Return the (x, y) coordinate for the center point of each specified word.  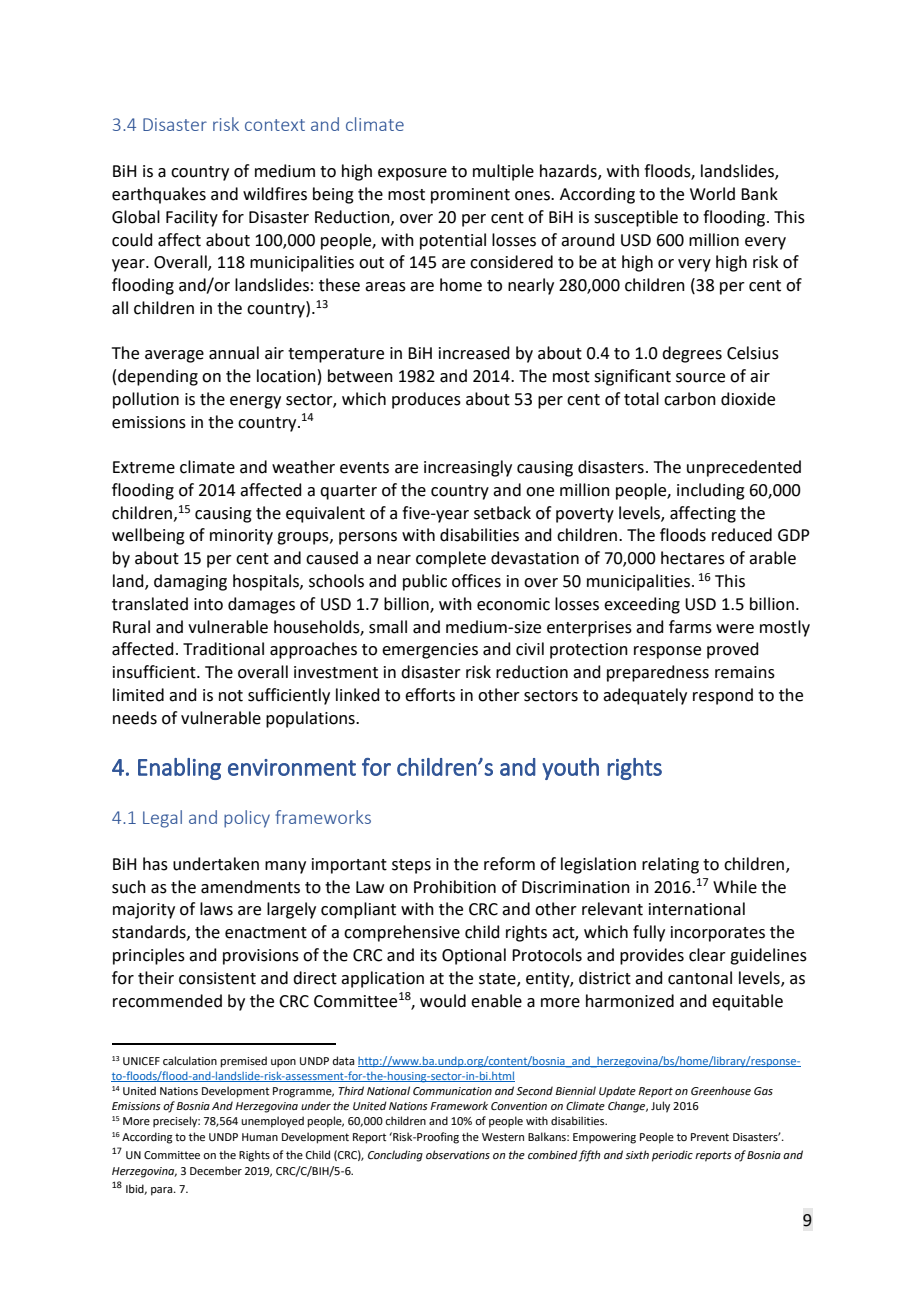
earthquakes (159, 195)
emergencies (430, 651)
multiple (503, 172)
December (216, 1170)
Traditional (223, 649)
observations (458, 1154)
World (712, 194)
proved (733, 650)
